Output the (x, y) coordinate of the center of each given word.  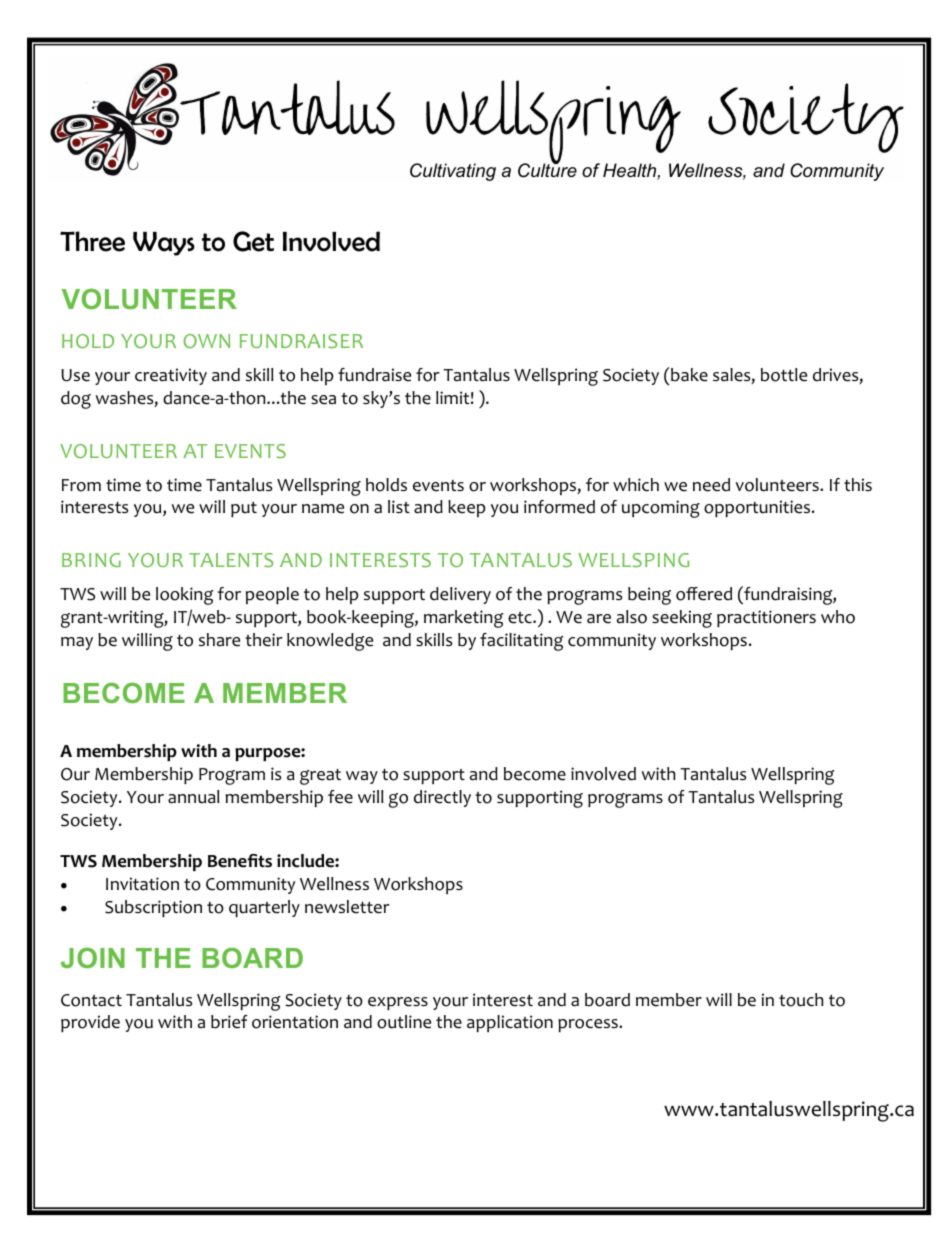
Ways (164, 244)
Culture (547, 169)
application (510, 1023)
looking (185, 596)
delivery (460, 595)
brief (229, 1022)
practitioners (766, 618)
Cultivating (453, 172)
